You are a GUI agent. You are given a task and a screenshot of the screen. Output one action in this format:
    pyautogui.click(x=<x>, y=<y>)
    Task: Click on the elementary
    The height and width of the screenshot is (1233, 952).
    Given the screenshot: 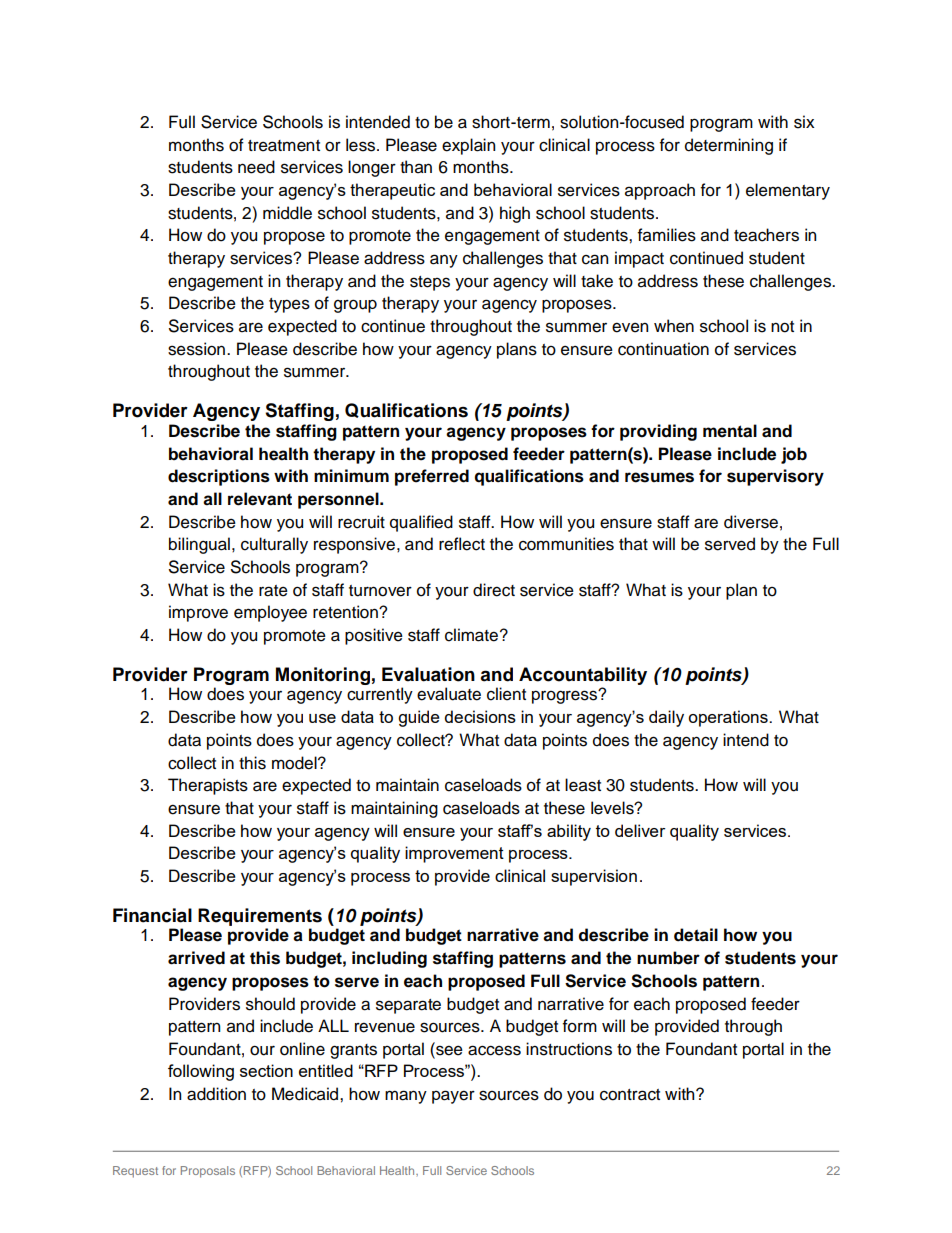 What is the action you would take?
    pyautogui.click(x=788, y=191)
